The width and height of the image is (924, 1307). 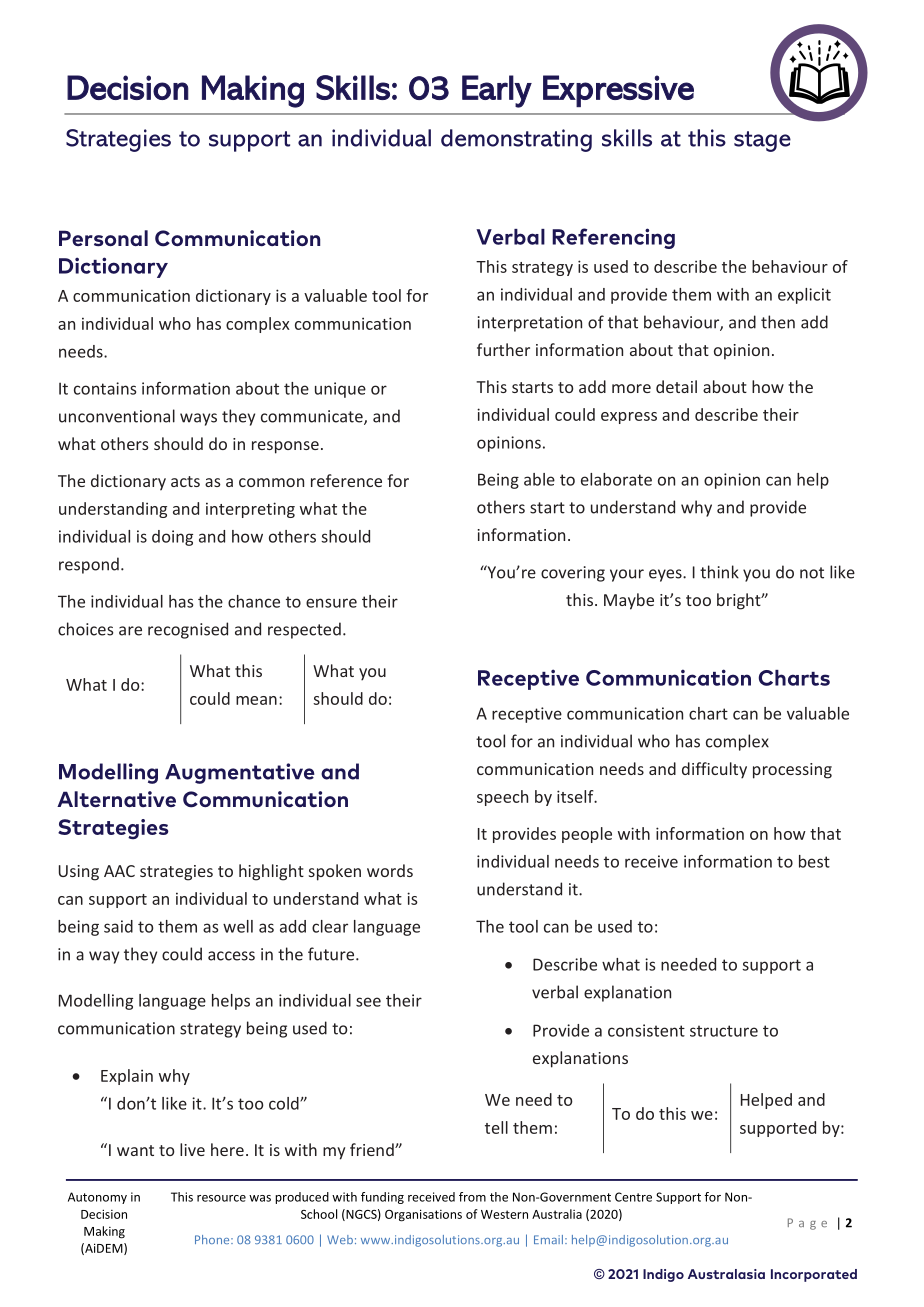 What do you see at coordinates (213, 1239) in the image?
I see `Phone` at bounding box center [213, 1239].
